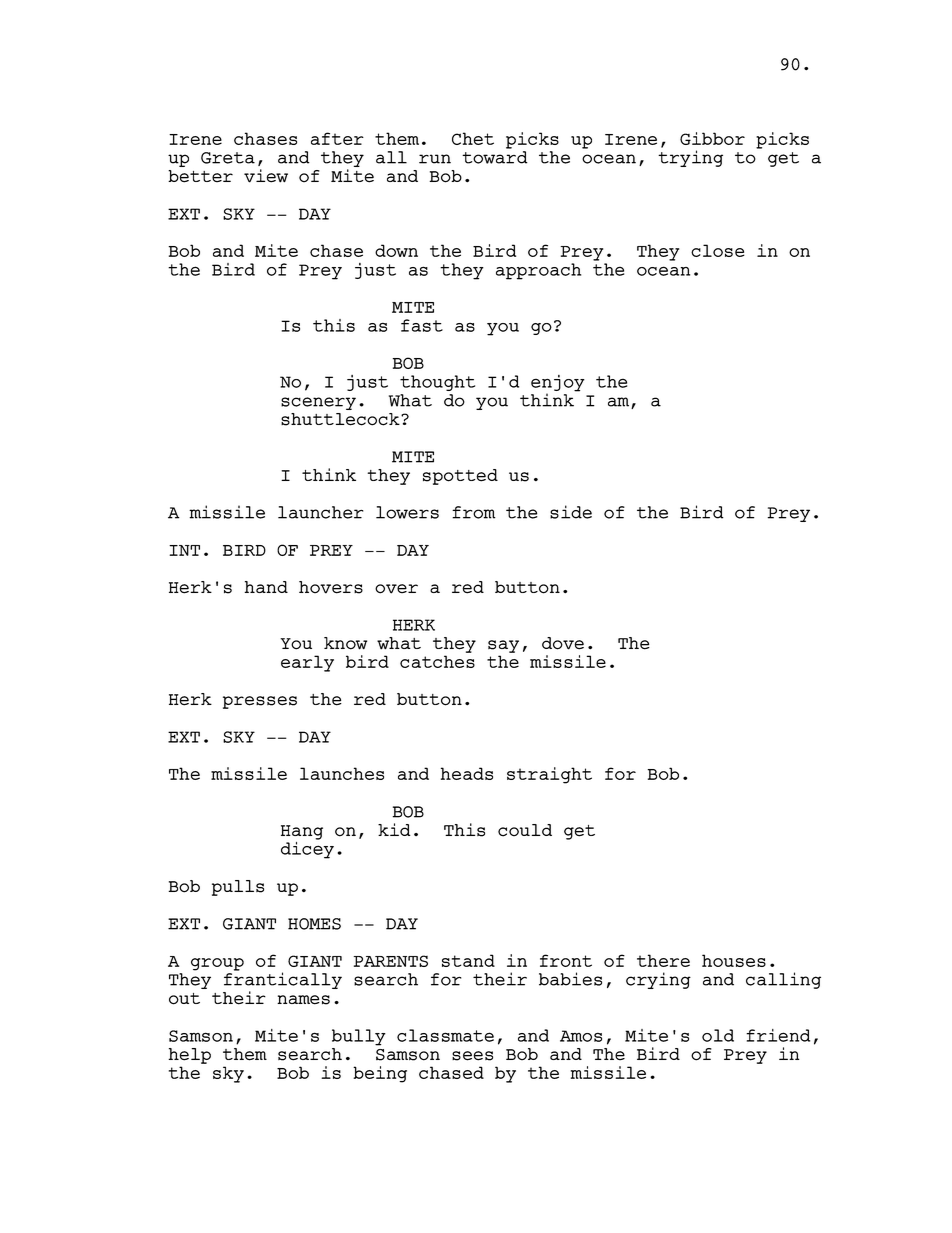 This page has width=952, height=1233. Describe the element at coordinates (189, 1056) in the page. I see `help` at that location.
